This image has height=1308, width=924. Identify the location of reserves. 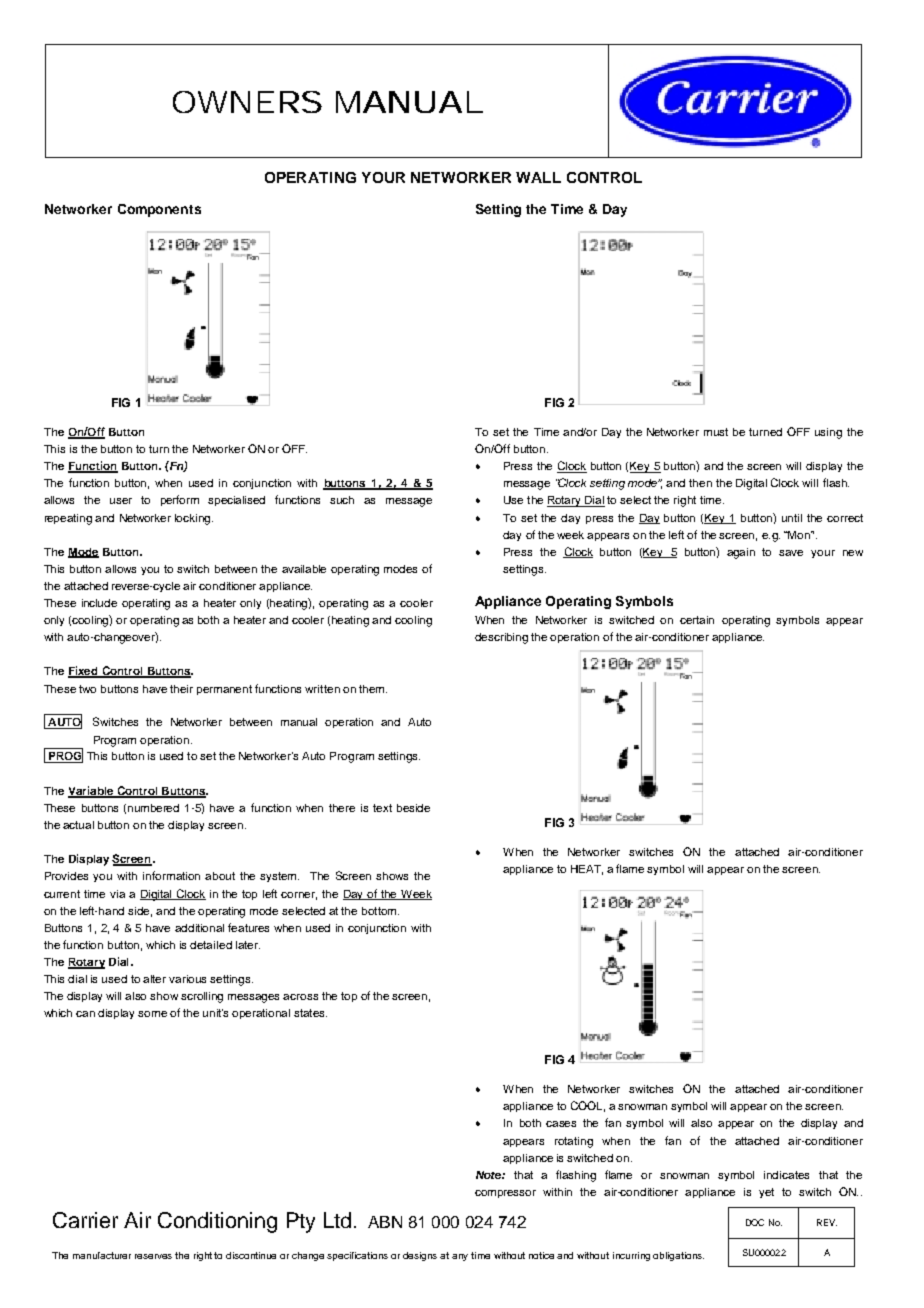
(153, 1256).
